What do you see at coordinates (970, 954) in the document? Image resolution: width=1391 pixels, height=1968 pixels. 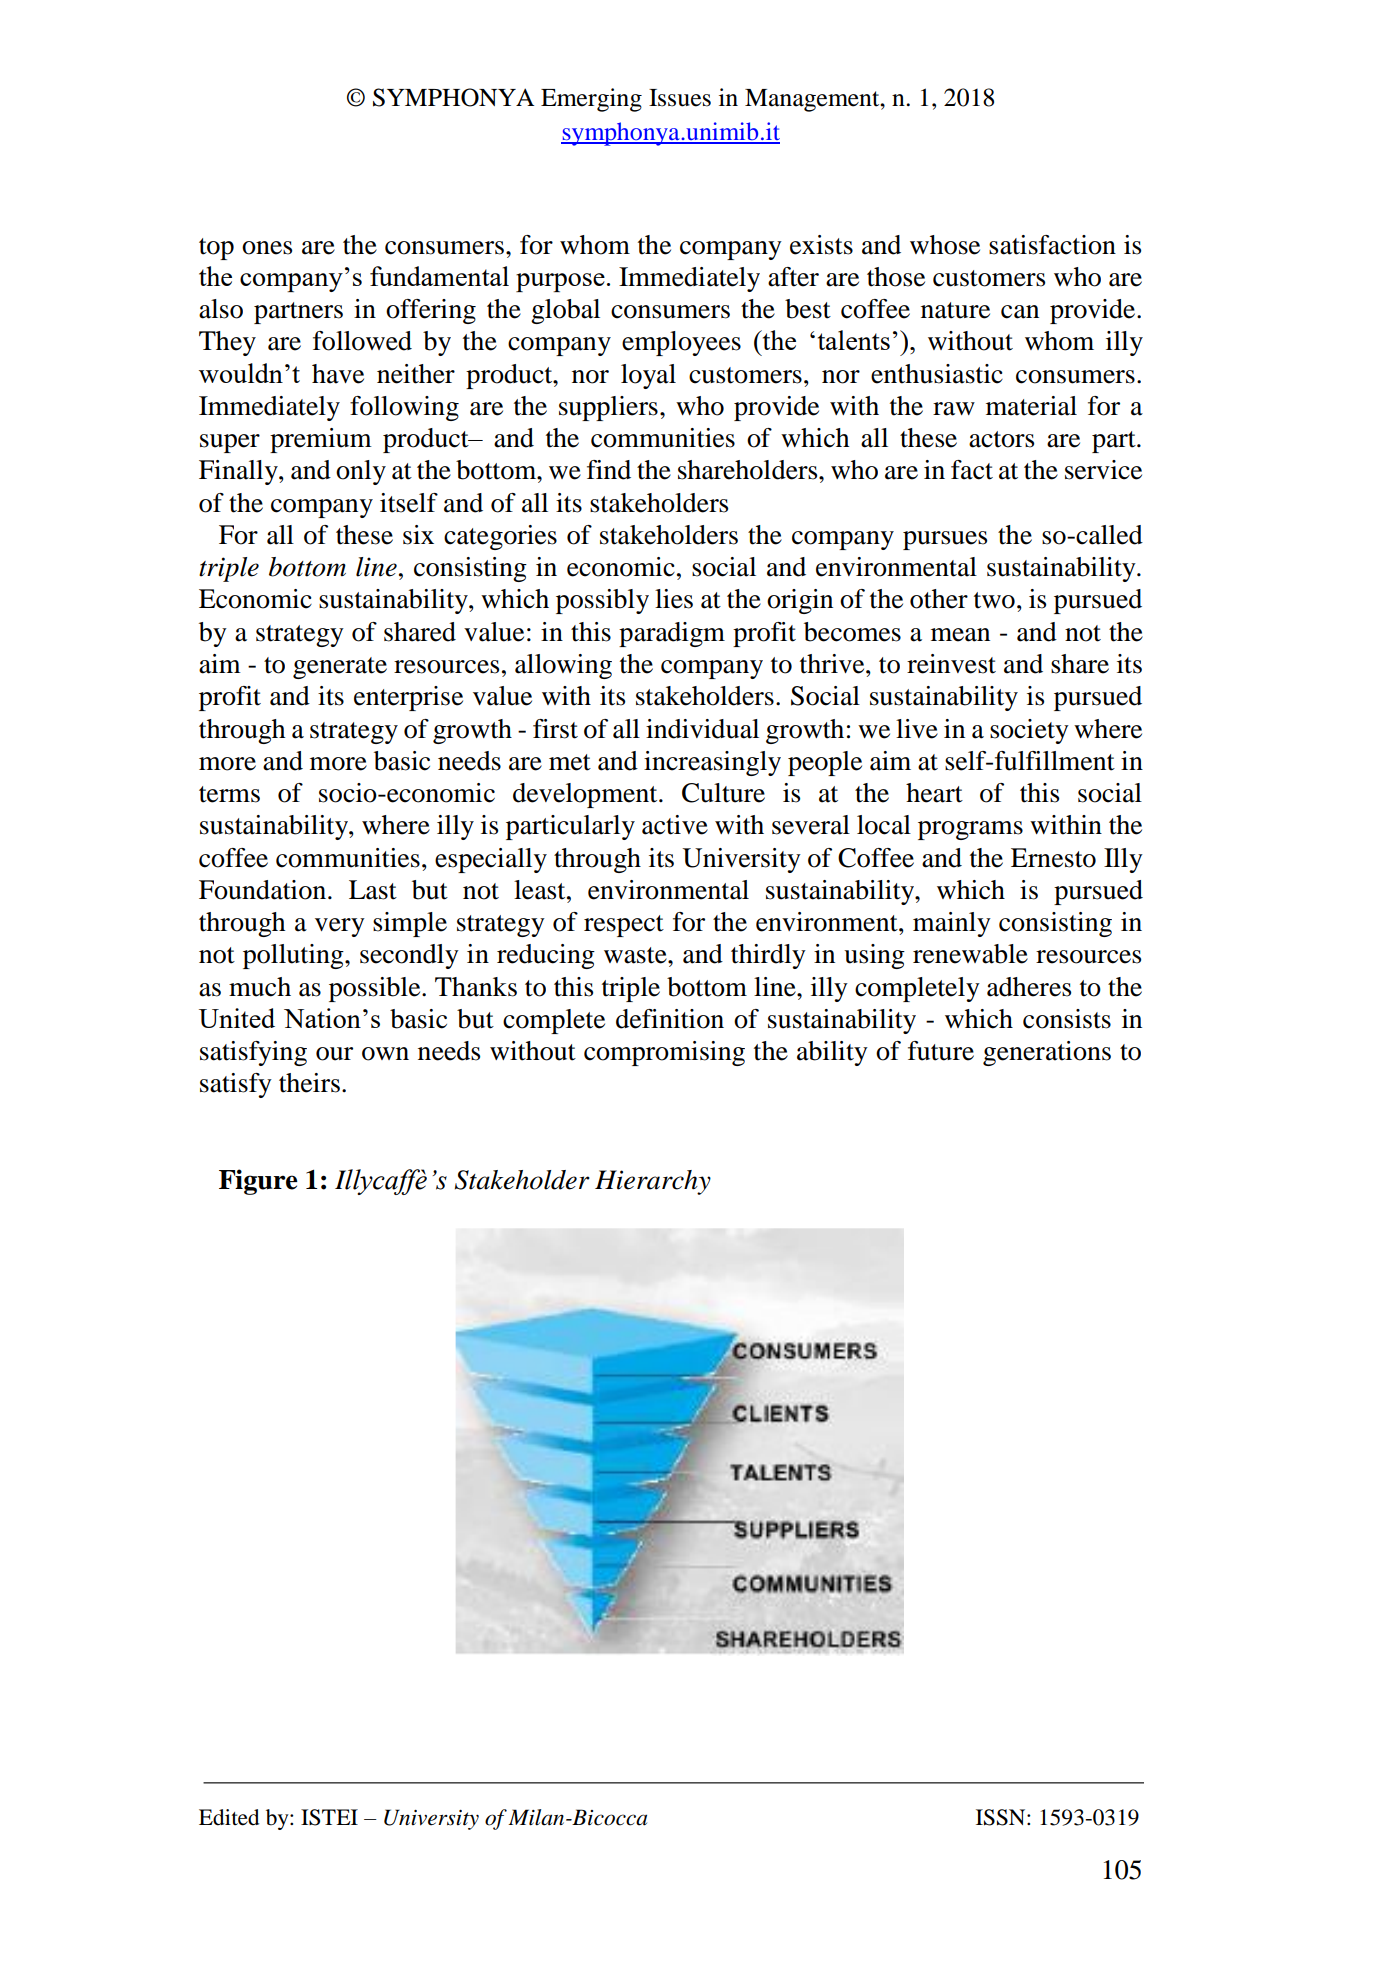 I see `renewable` at bounding box center [970, 954].
